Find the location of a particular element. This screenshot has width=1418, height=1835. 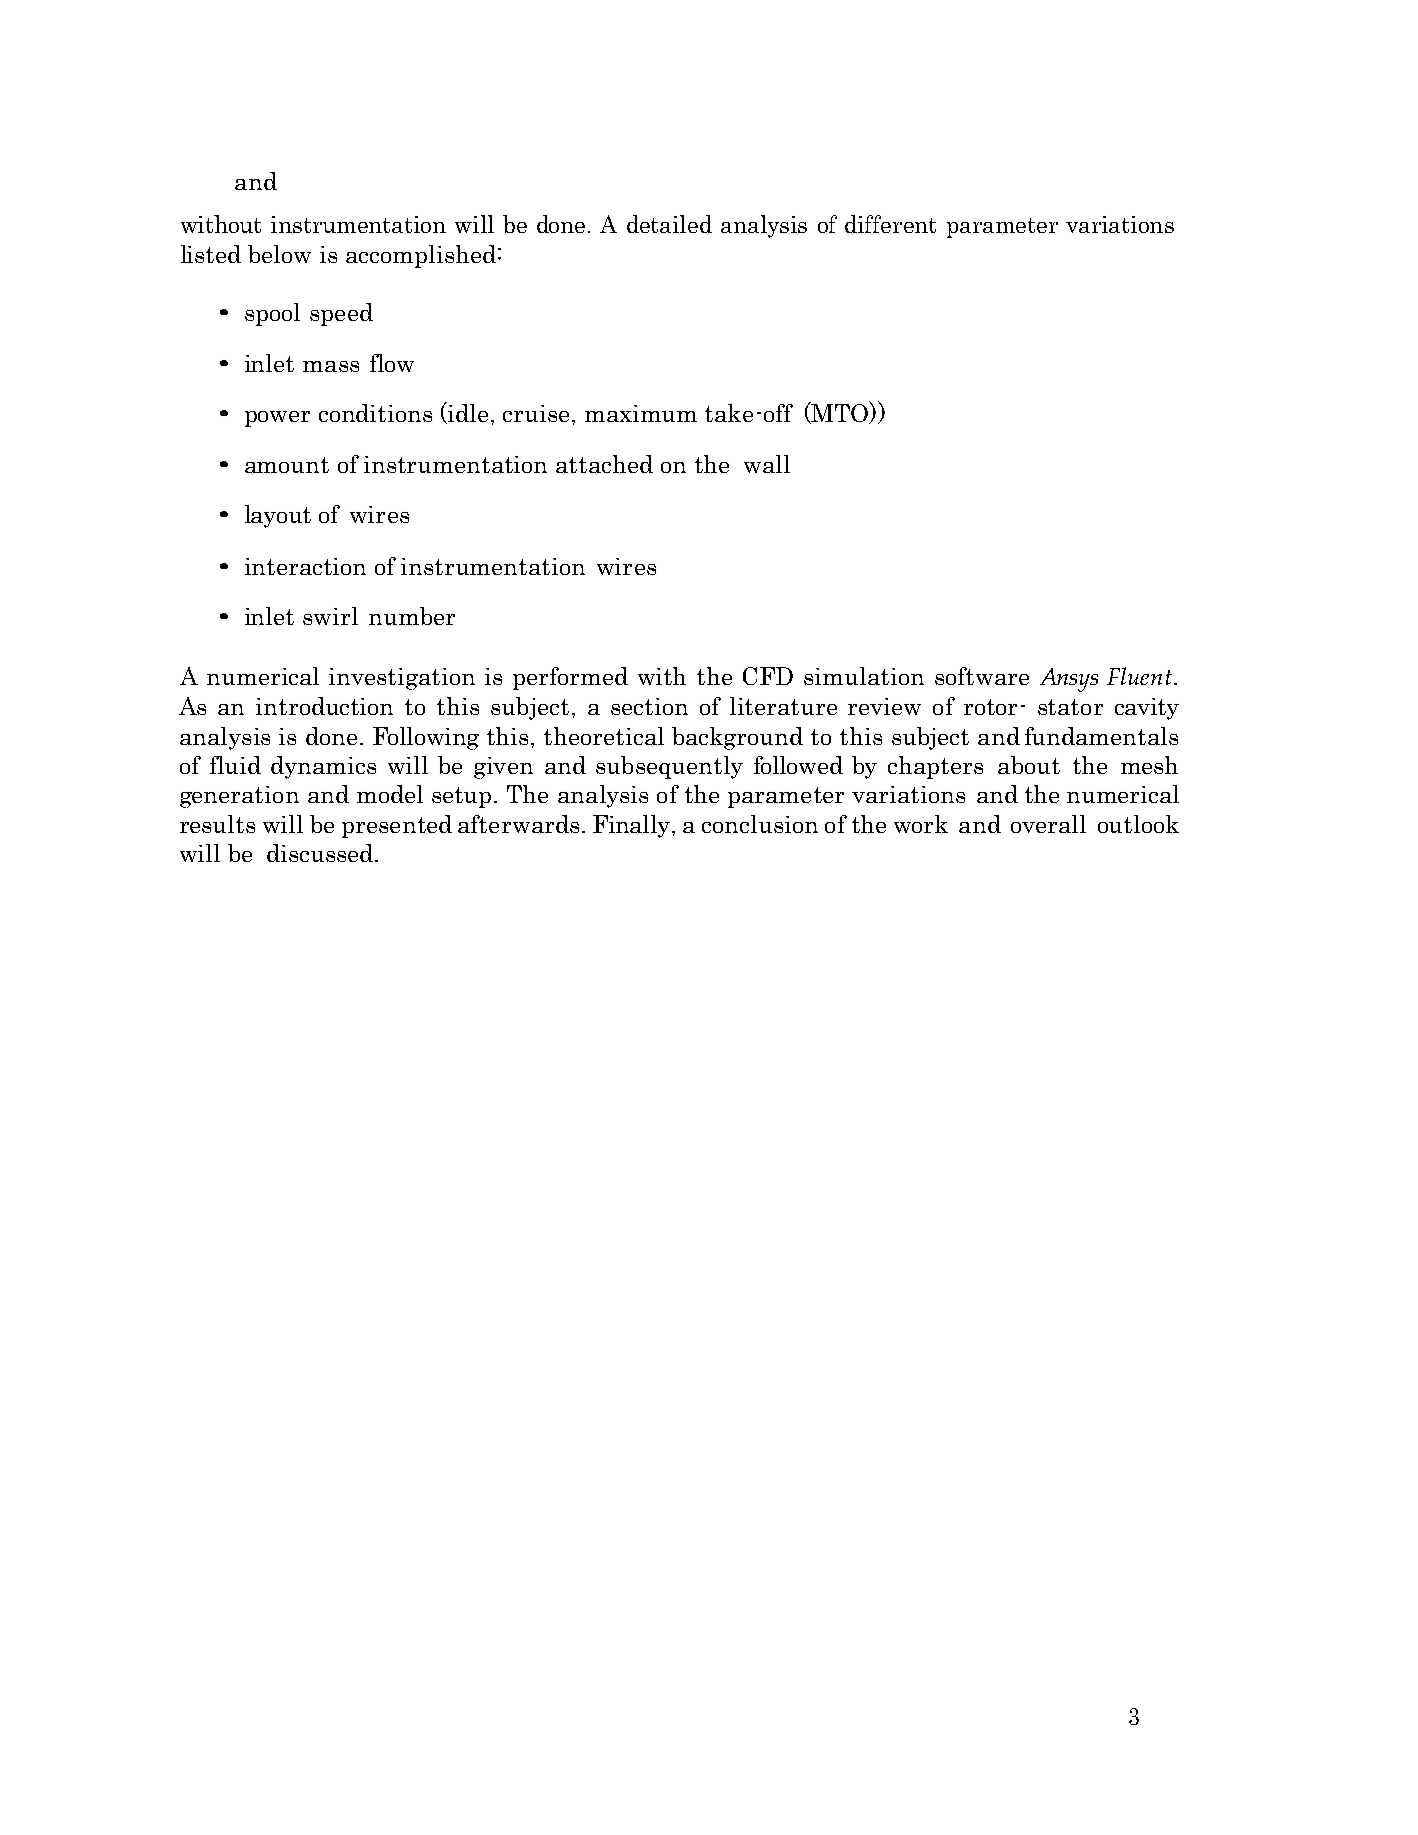

CFD is located at coordinates (768, 676).
